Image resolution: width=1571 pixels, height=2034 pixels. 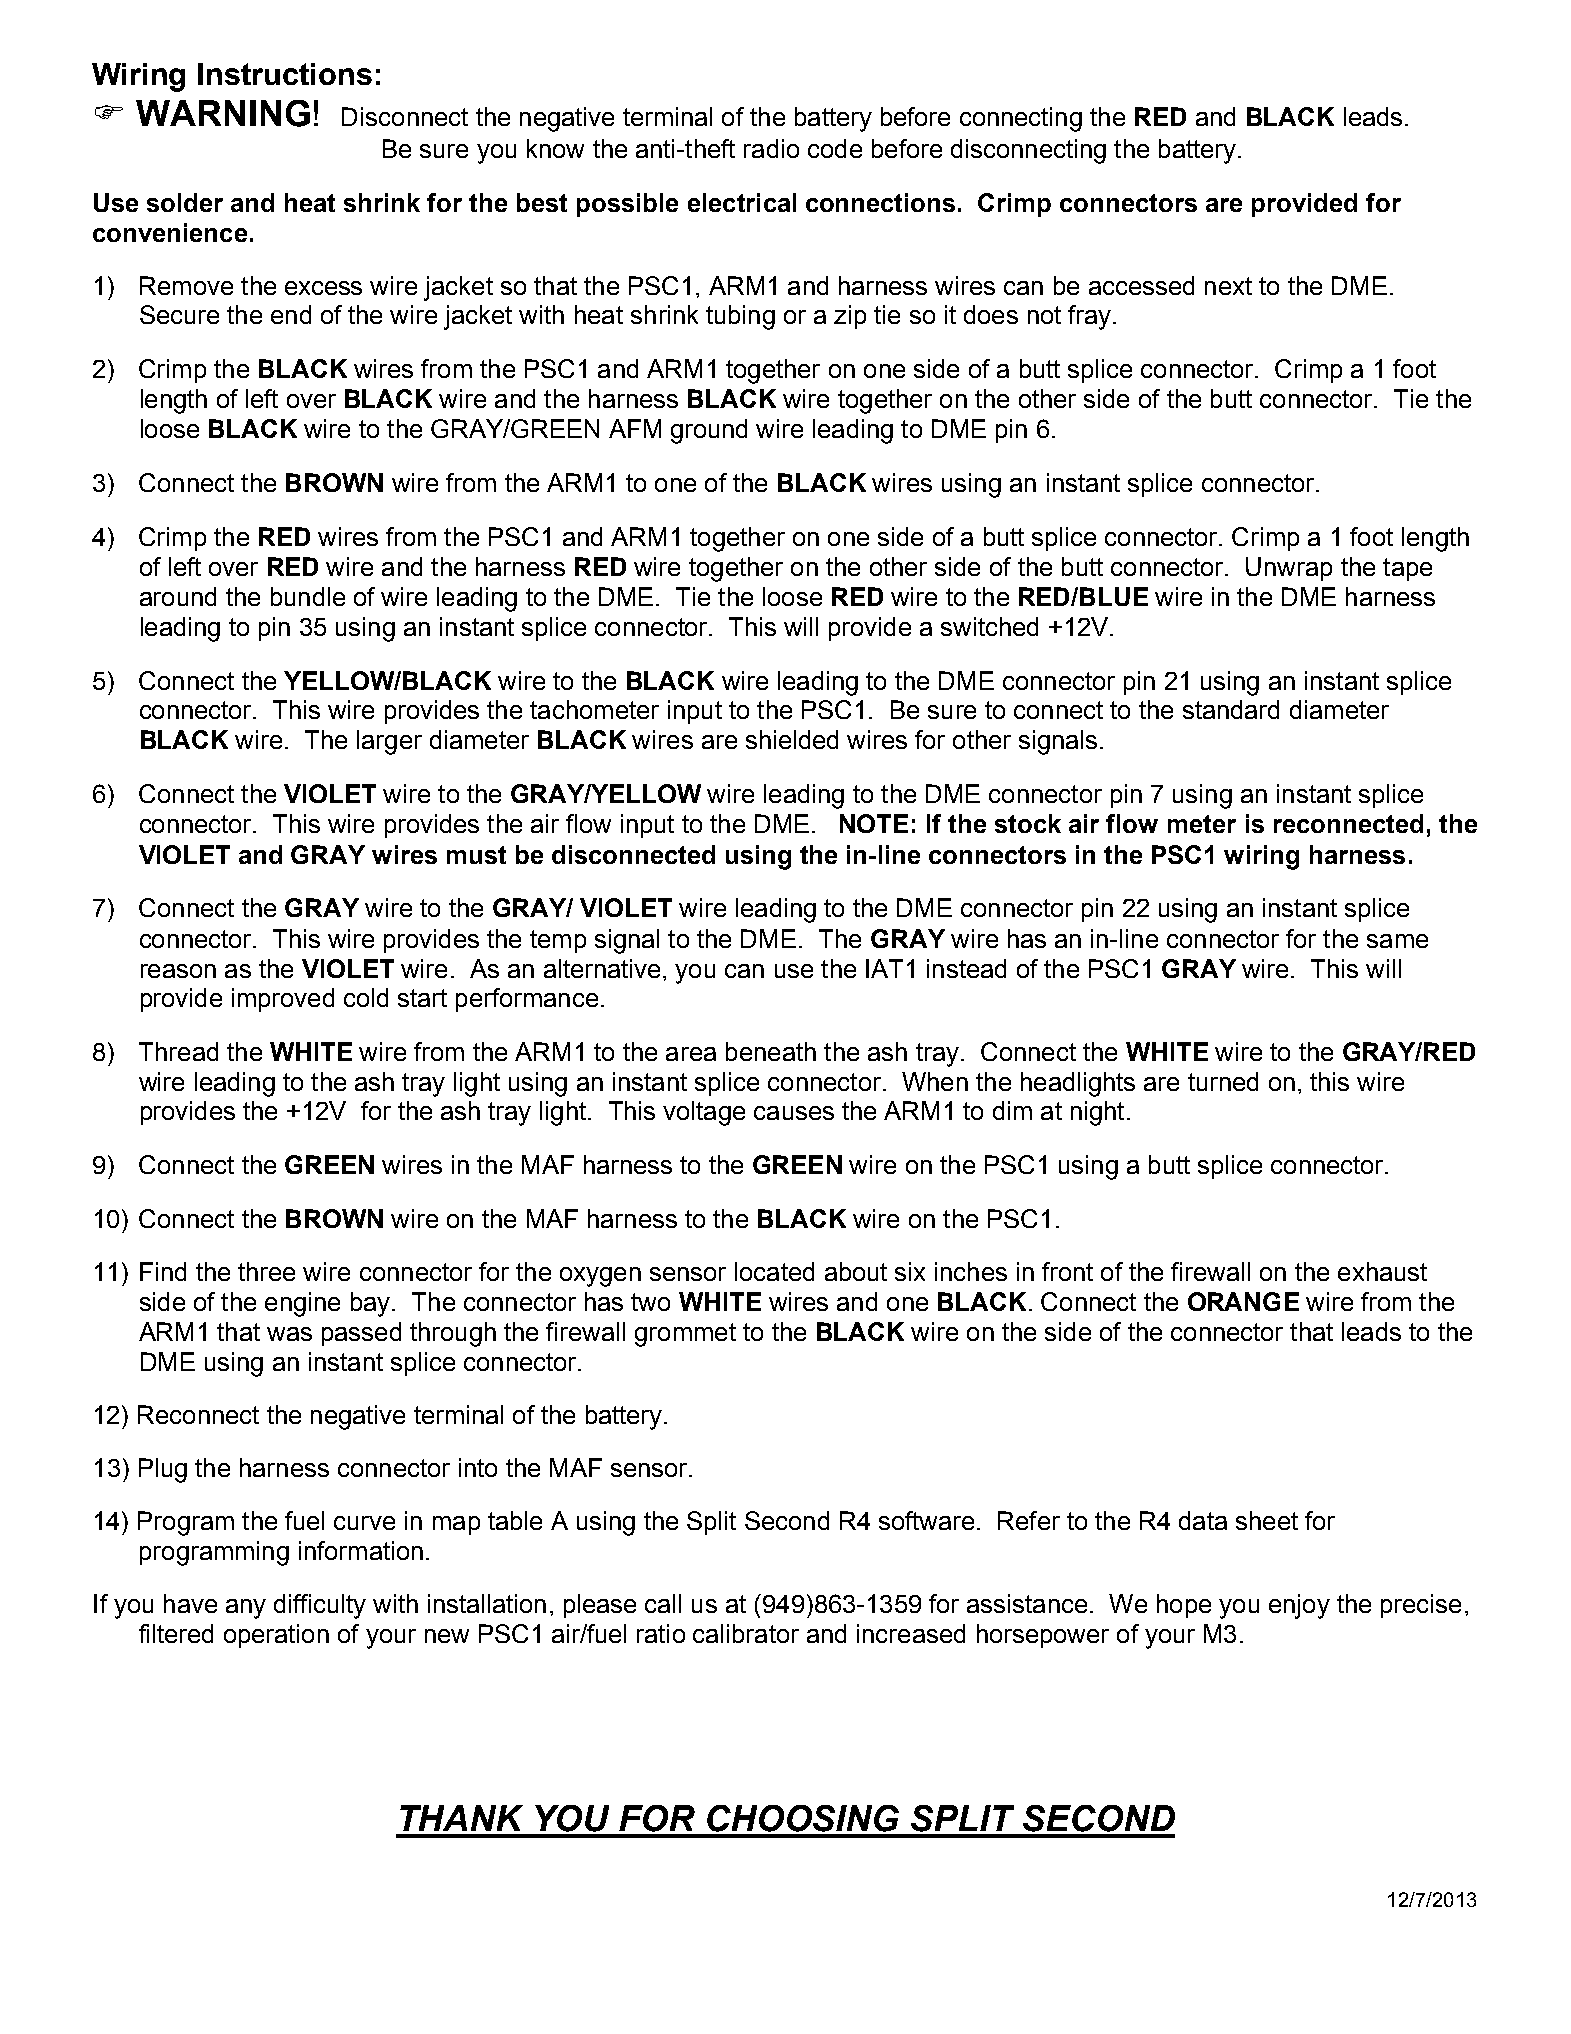 What do you see at coordinates (774, 1271) in the screenshot?
I see `located` at bounding box center [774, 1271].
